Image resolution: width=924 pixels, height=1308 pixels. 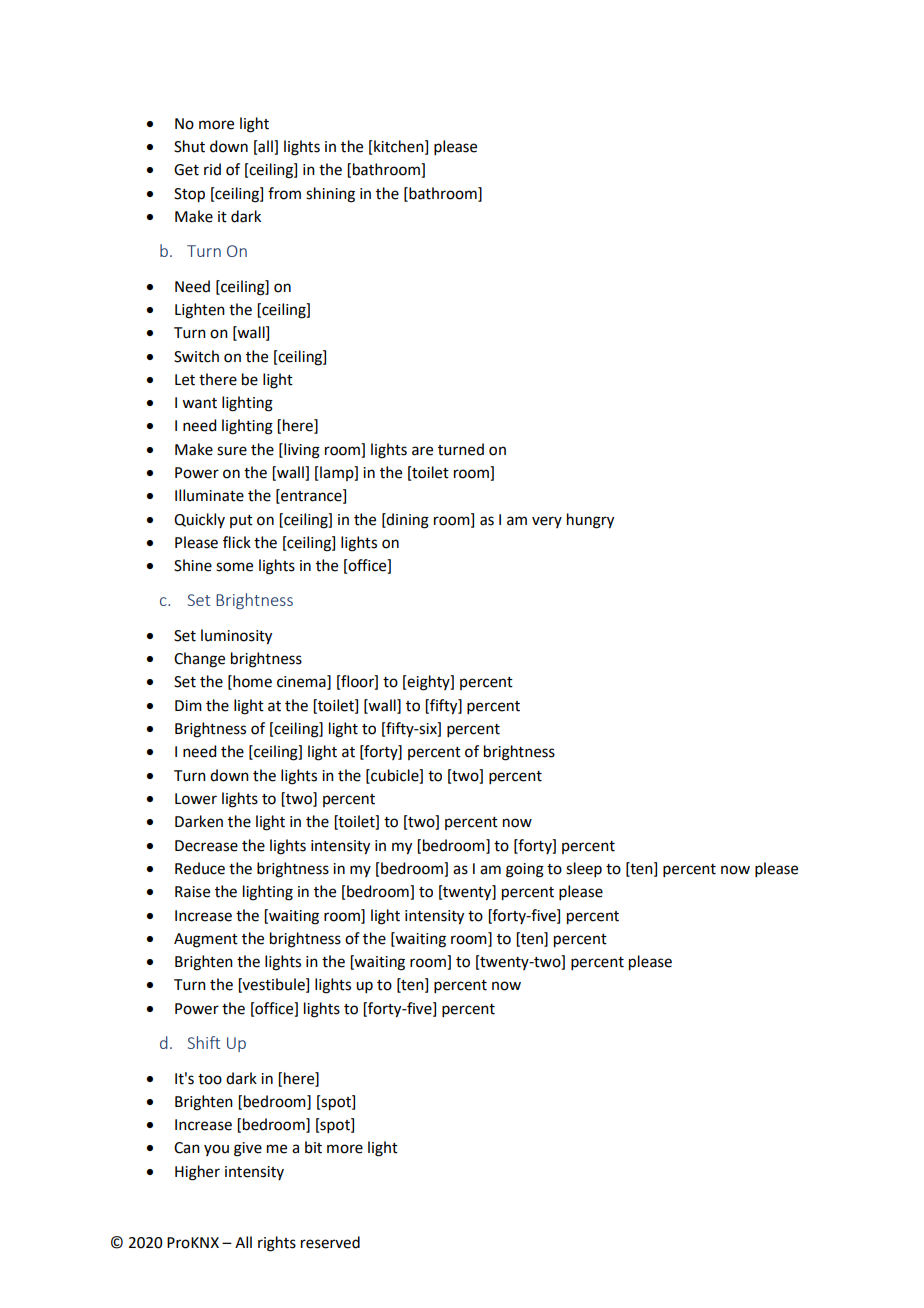 I want to click on Augment, so click(x=206, y=940).
